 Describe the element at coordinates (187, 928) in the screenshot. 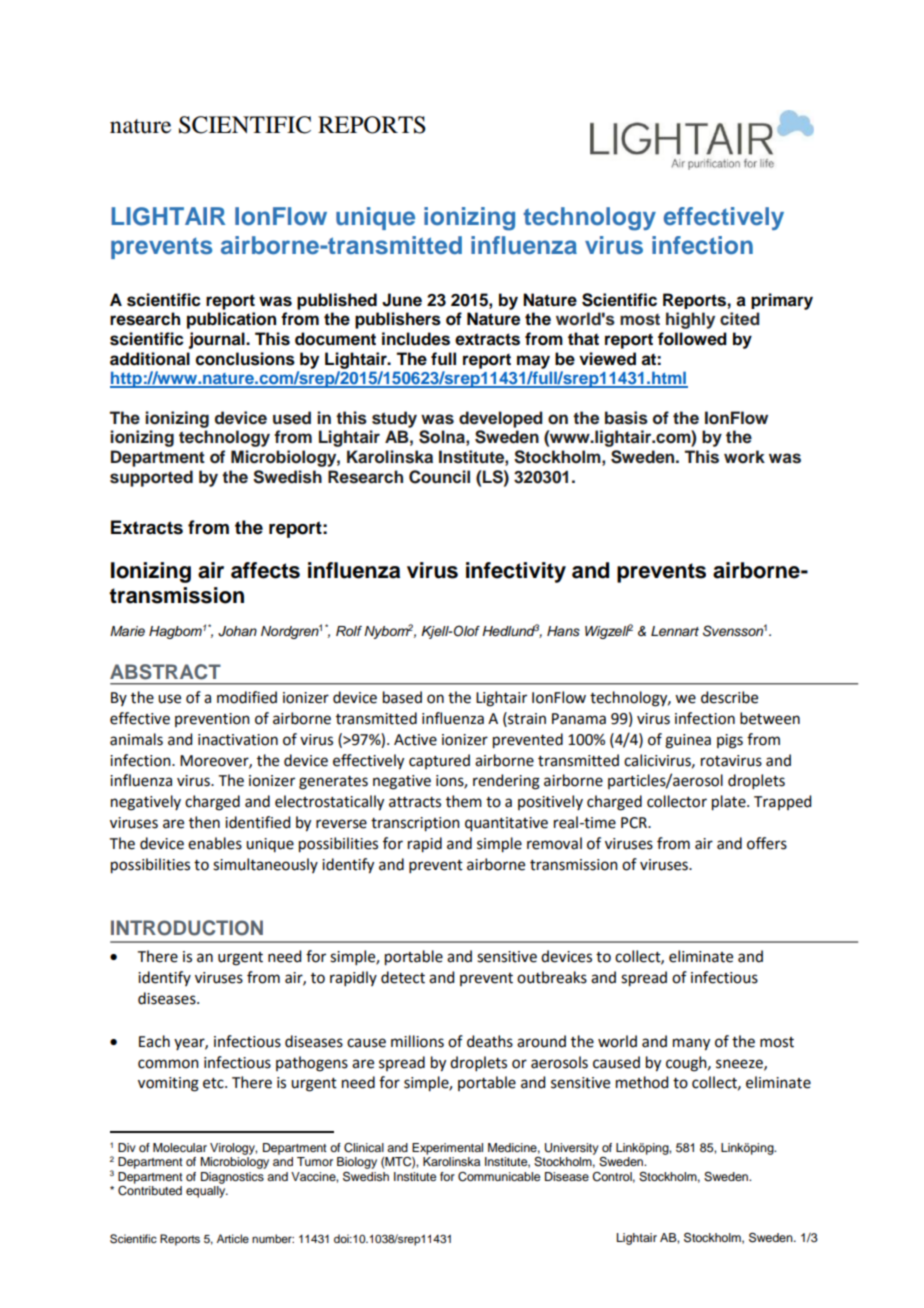

I see `INTRODUCTION` at that location.
